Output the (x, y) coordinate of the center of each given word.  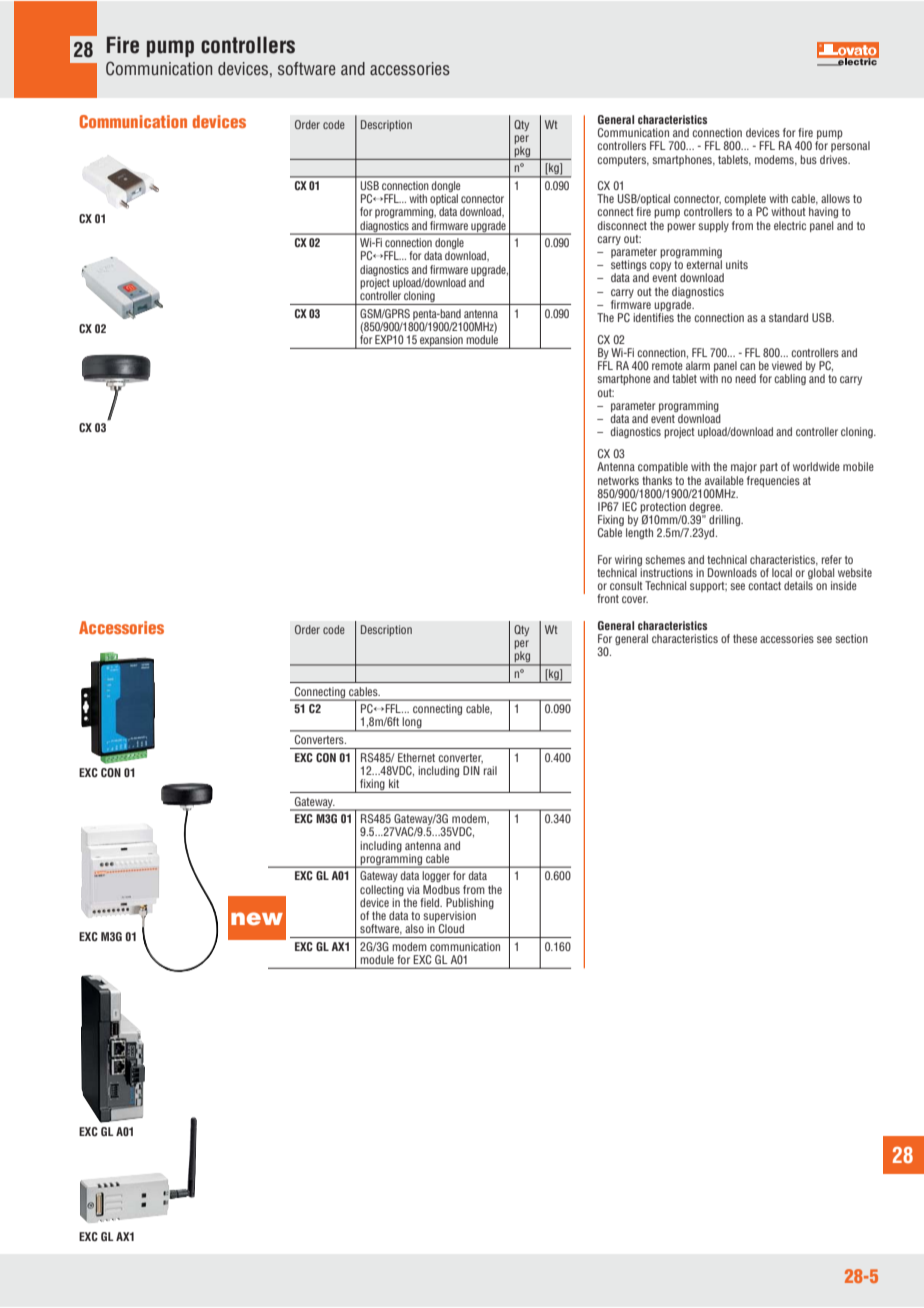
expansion (441, 342)
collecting (382, 890)
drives (835, 159)
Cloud (451, 928)
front (608, 598)
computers (623, 161)
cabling (790, 379)
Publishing (470, 903)
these (745, 638)
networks (618, 480)
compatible (663, 467)
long (412, 724)
